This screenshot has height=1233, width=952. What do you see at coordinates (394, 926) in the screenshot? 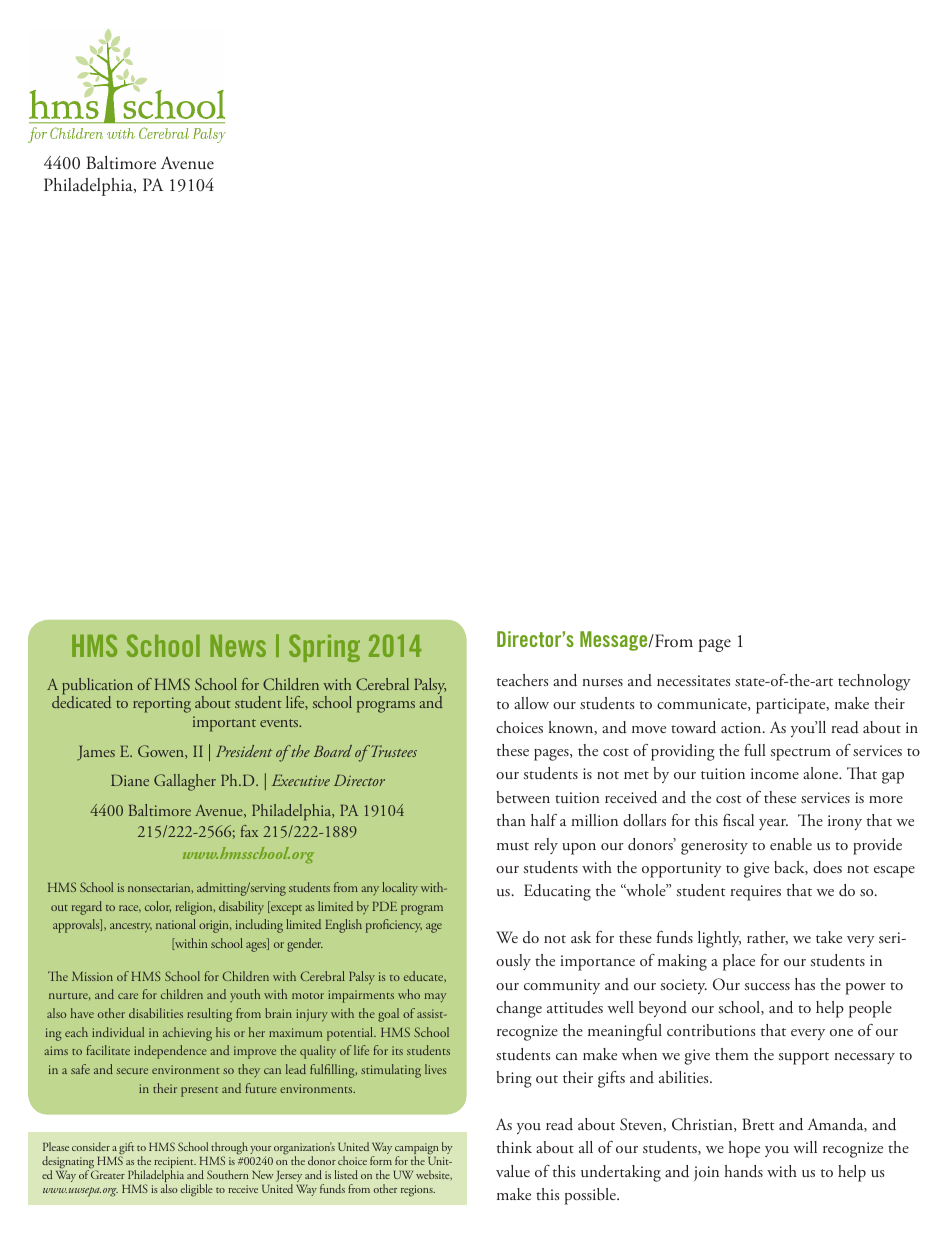
I see `proficiency` at bounding box center [394, 926].
